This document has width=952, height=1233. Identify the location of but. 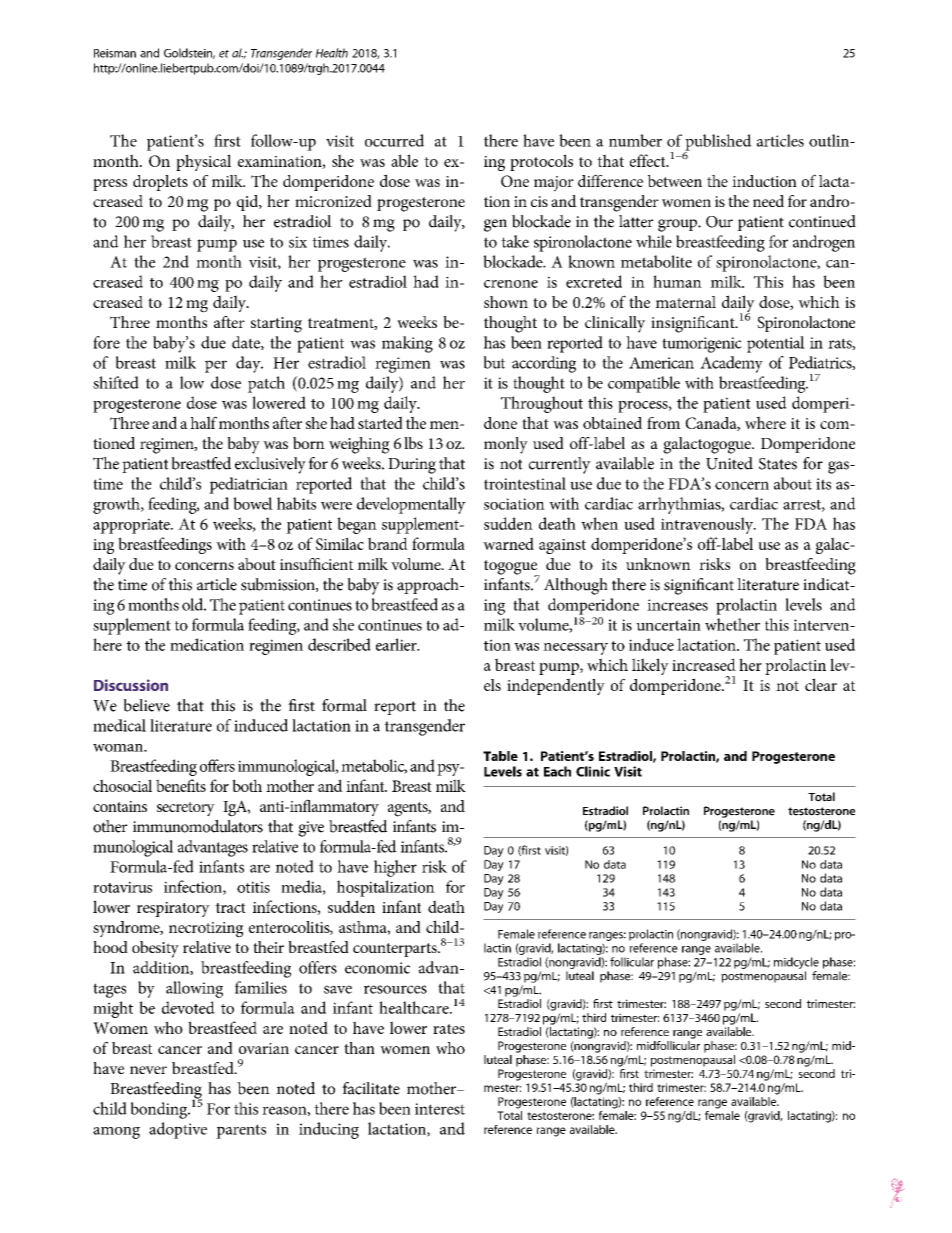
(494, 362).
